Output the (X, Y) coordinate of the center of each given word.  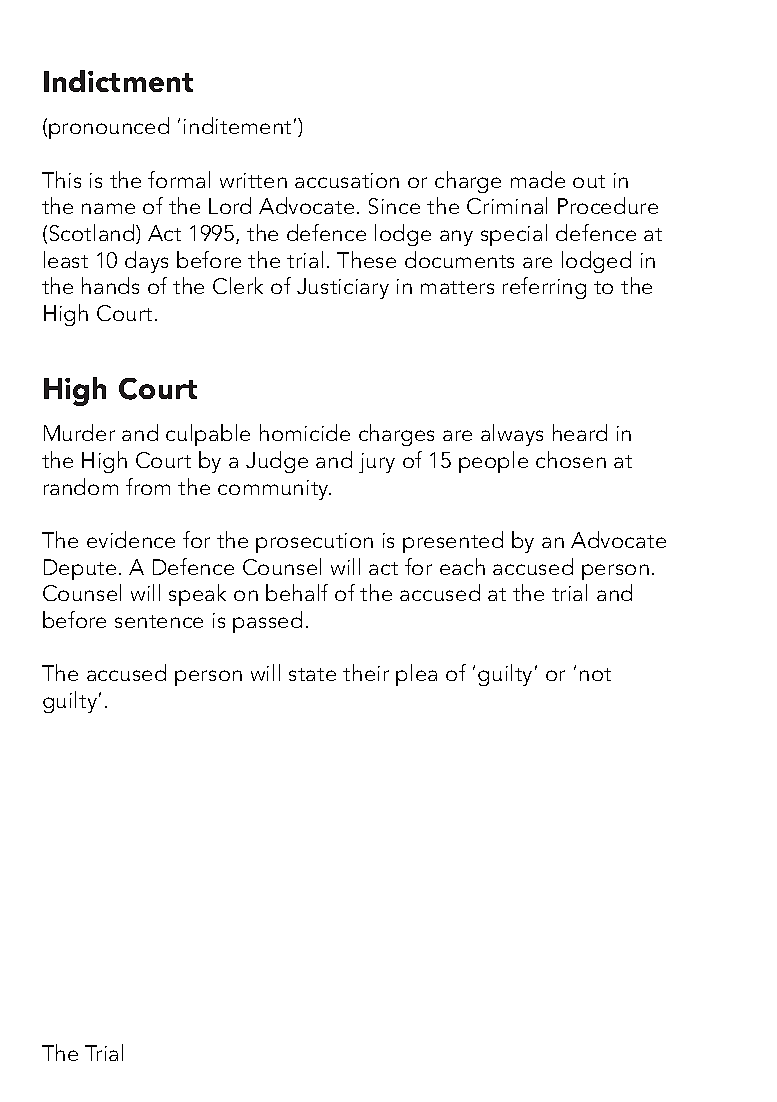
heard (580, 432)
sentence (159, 621)
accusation (347, 180)
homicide (305, 432)
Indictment (118, 81)
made (538, 179)
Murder (79, 432)
